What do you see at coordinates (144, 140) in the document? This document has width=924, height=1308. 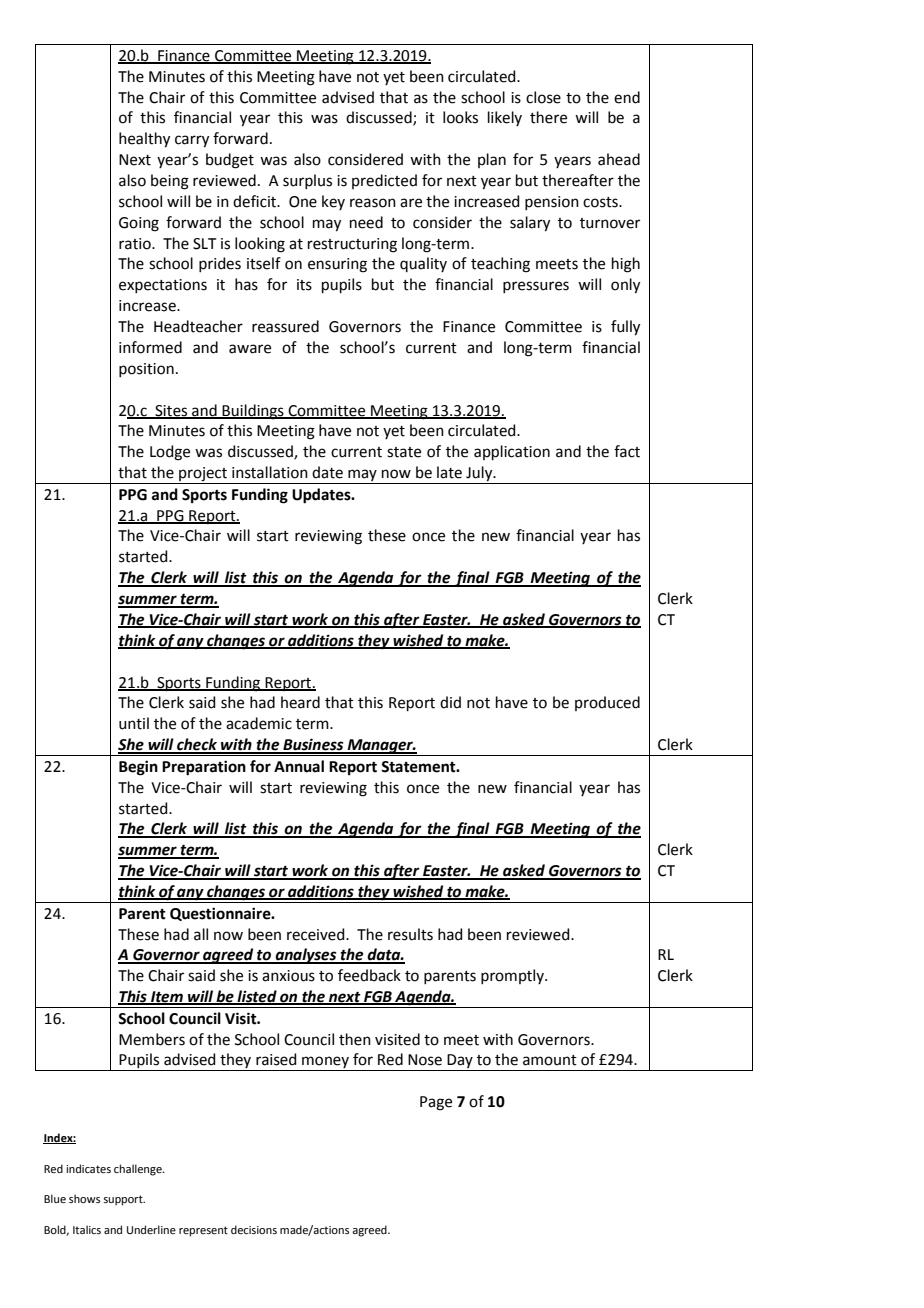 I see `healthy` at bounding box center [144, 140].
